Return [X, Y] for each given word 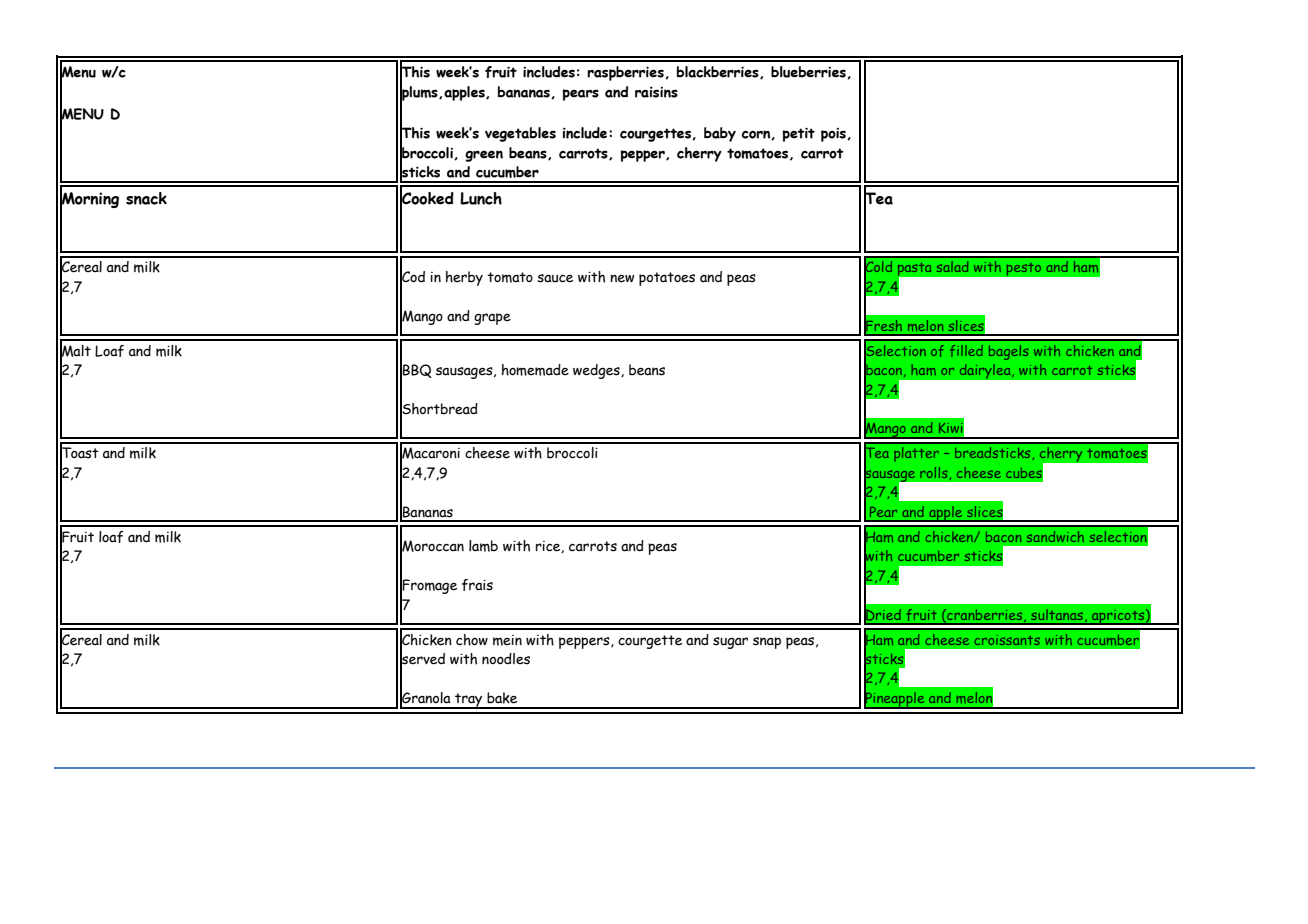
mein [507, 640]
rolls [933, 472]
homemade [535, 370]
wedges [597, 371]
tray [469, 701]
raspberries [626, 73]
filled [966, 351]
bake [502, 698]
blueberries [809, 72]
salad [952, 266]
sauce [555, 278]
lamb [483, 546]
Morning [89, 200]
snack [146, 198]
